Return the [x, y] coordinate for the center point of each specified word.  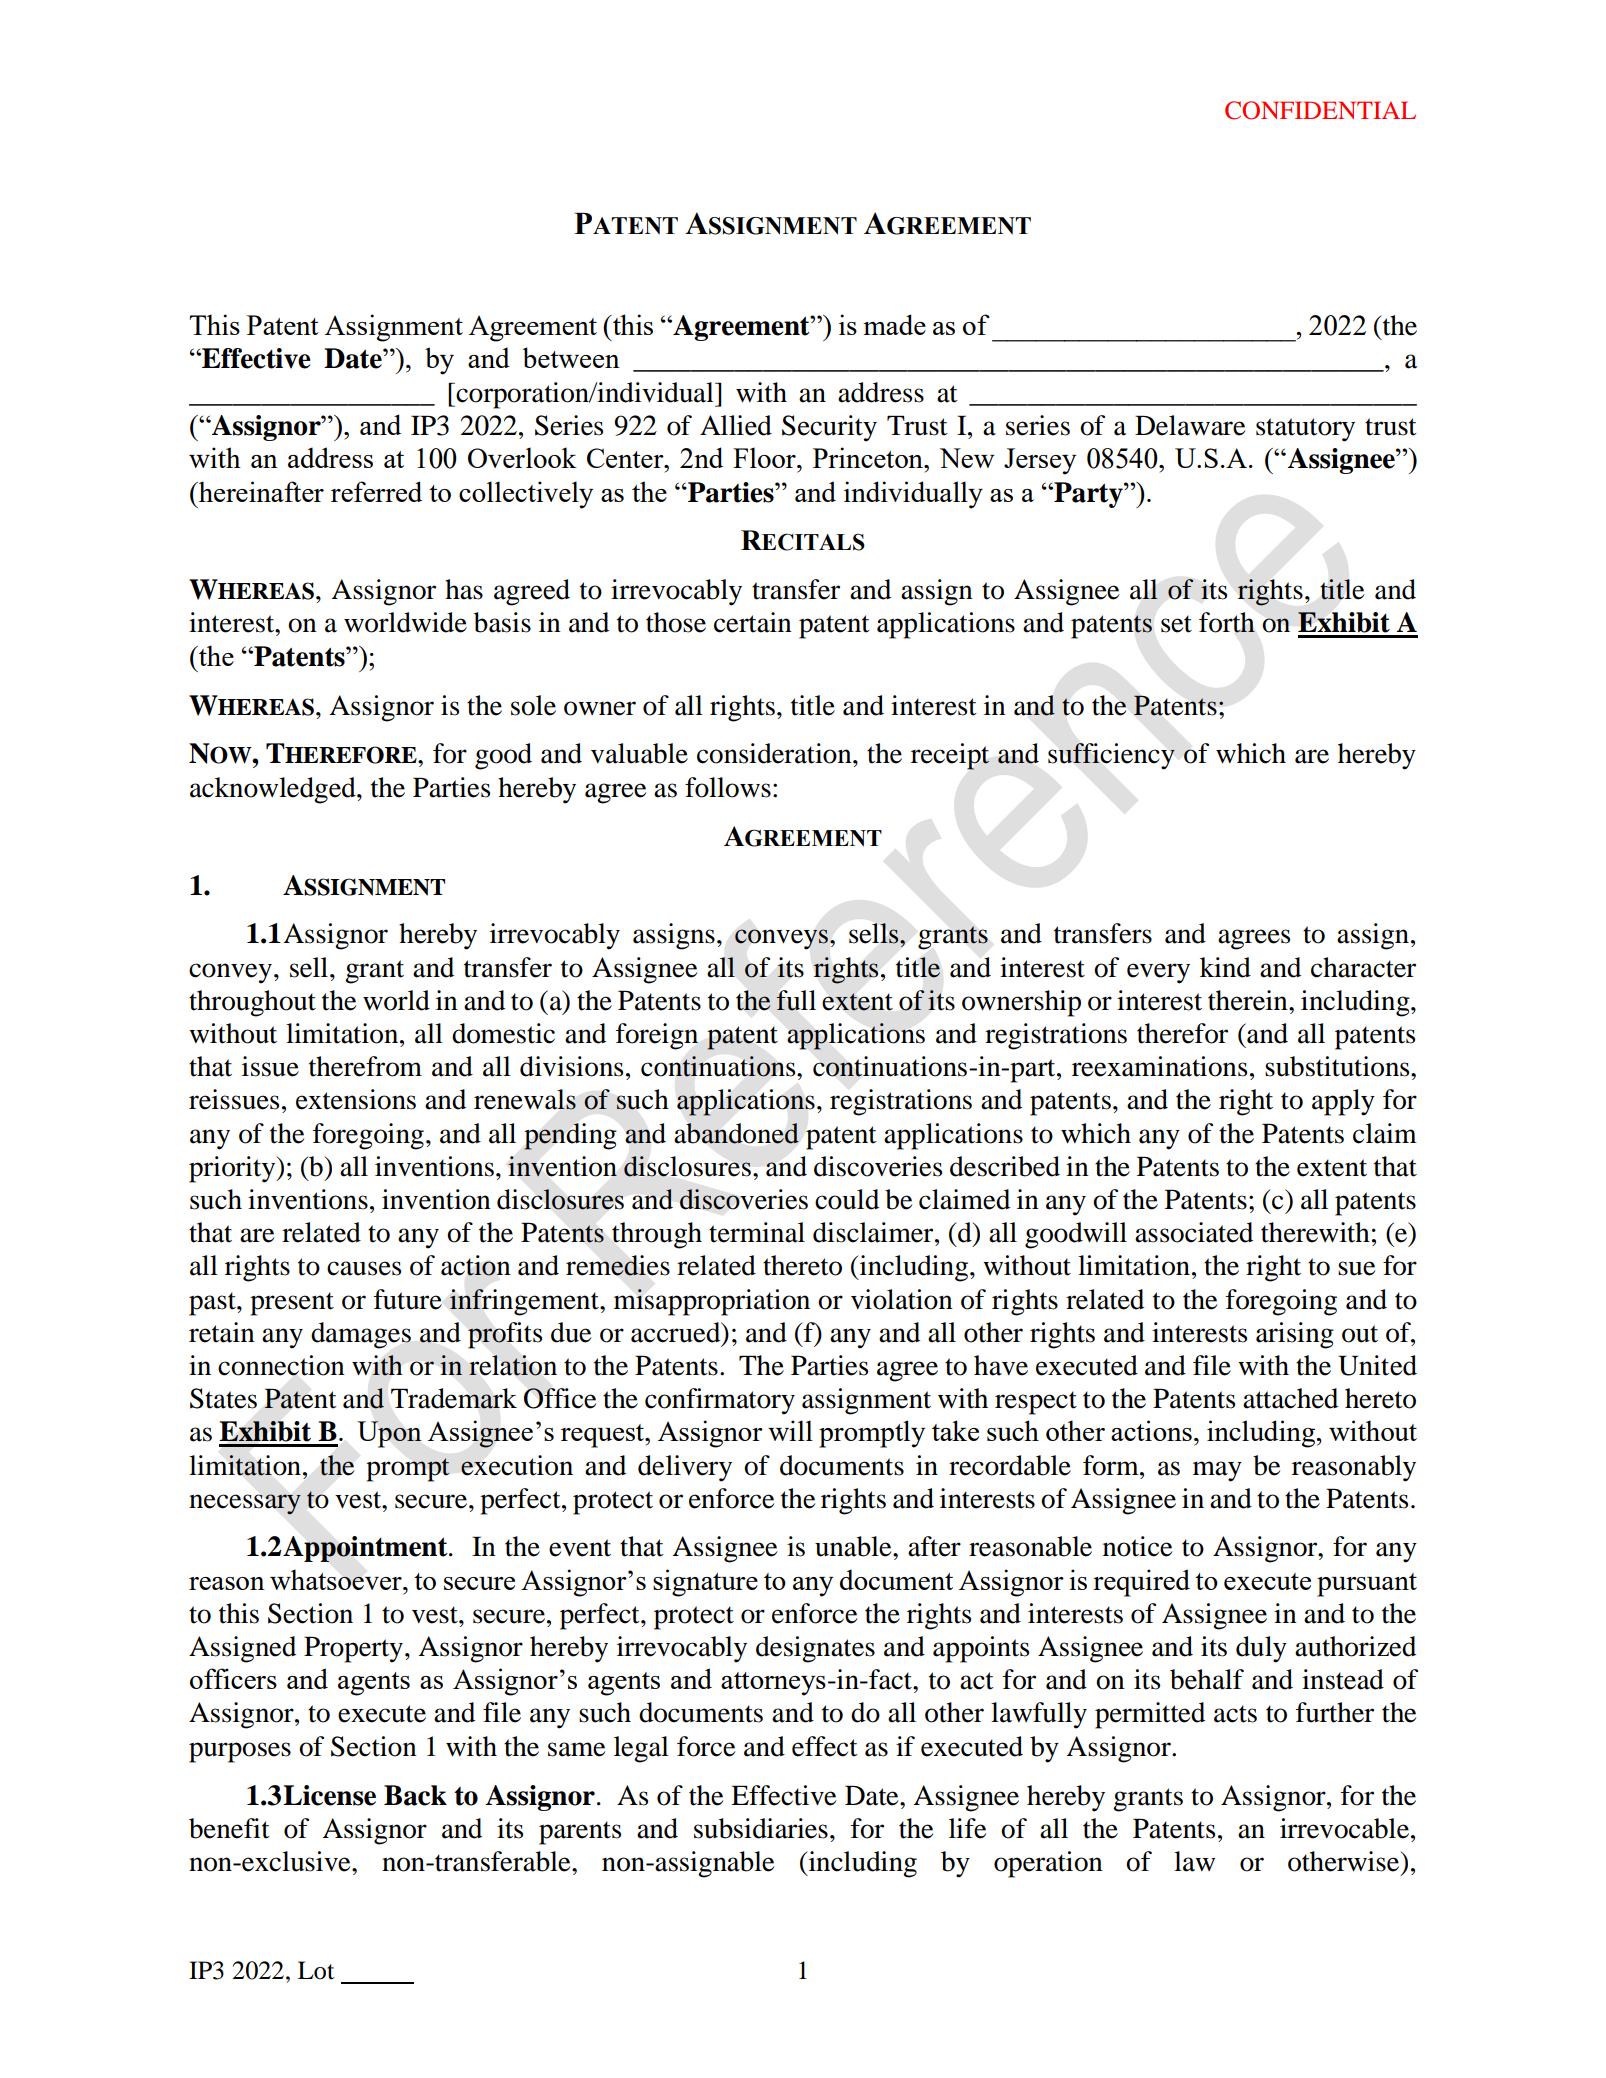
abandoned [737, 1133]
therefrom [365, 1066]
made [894, 324]
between [571, 357]
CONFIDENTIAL [1320, 110]
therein [1249, 1000]
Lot [316, 1970]
